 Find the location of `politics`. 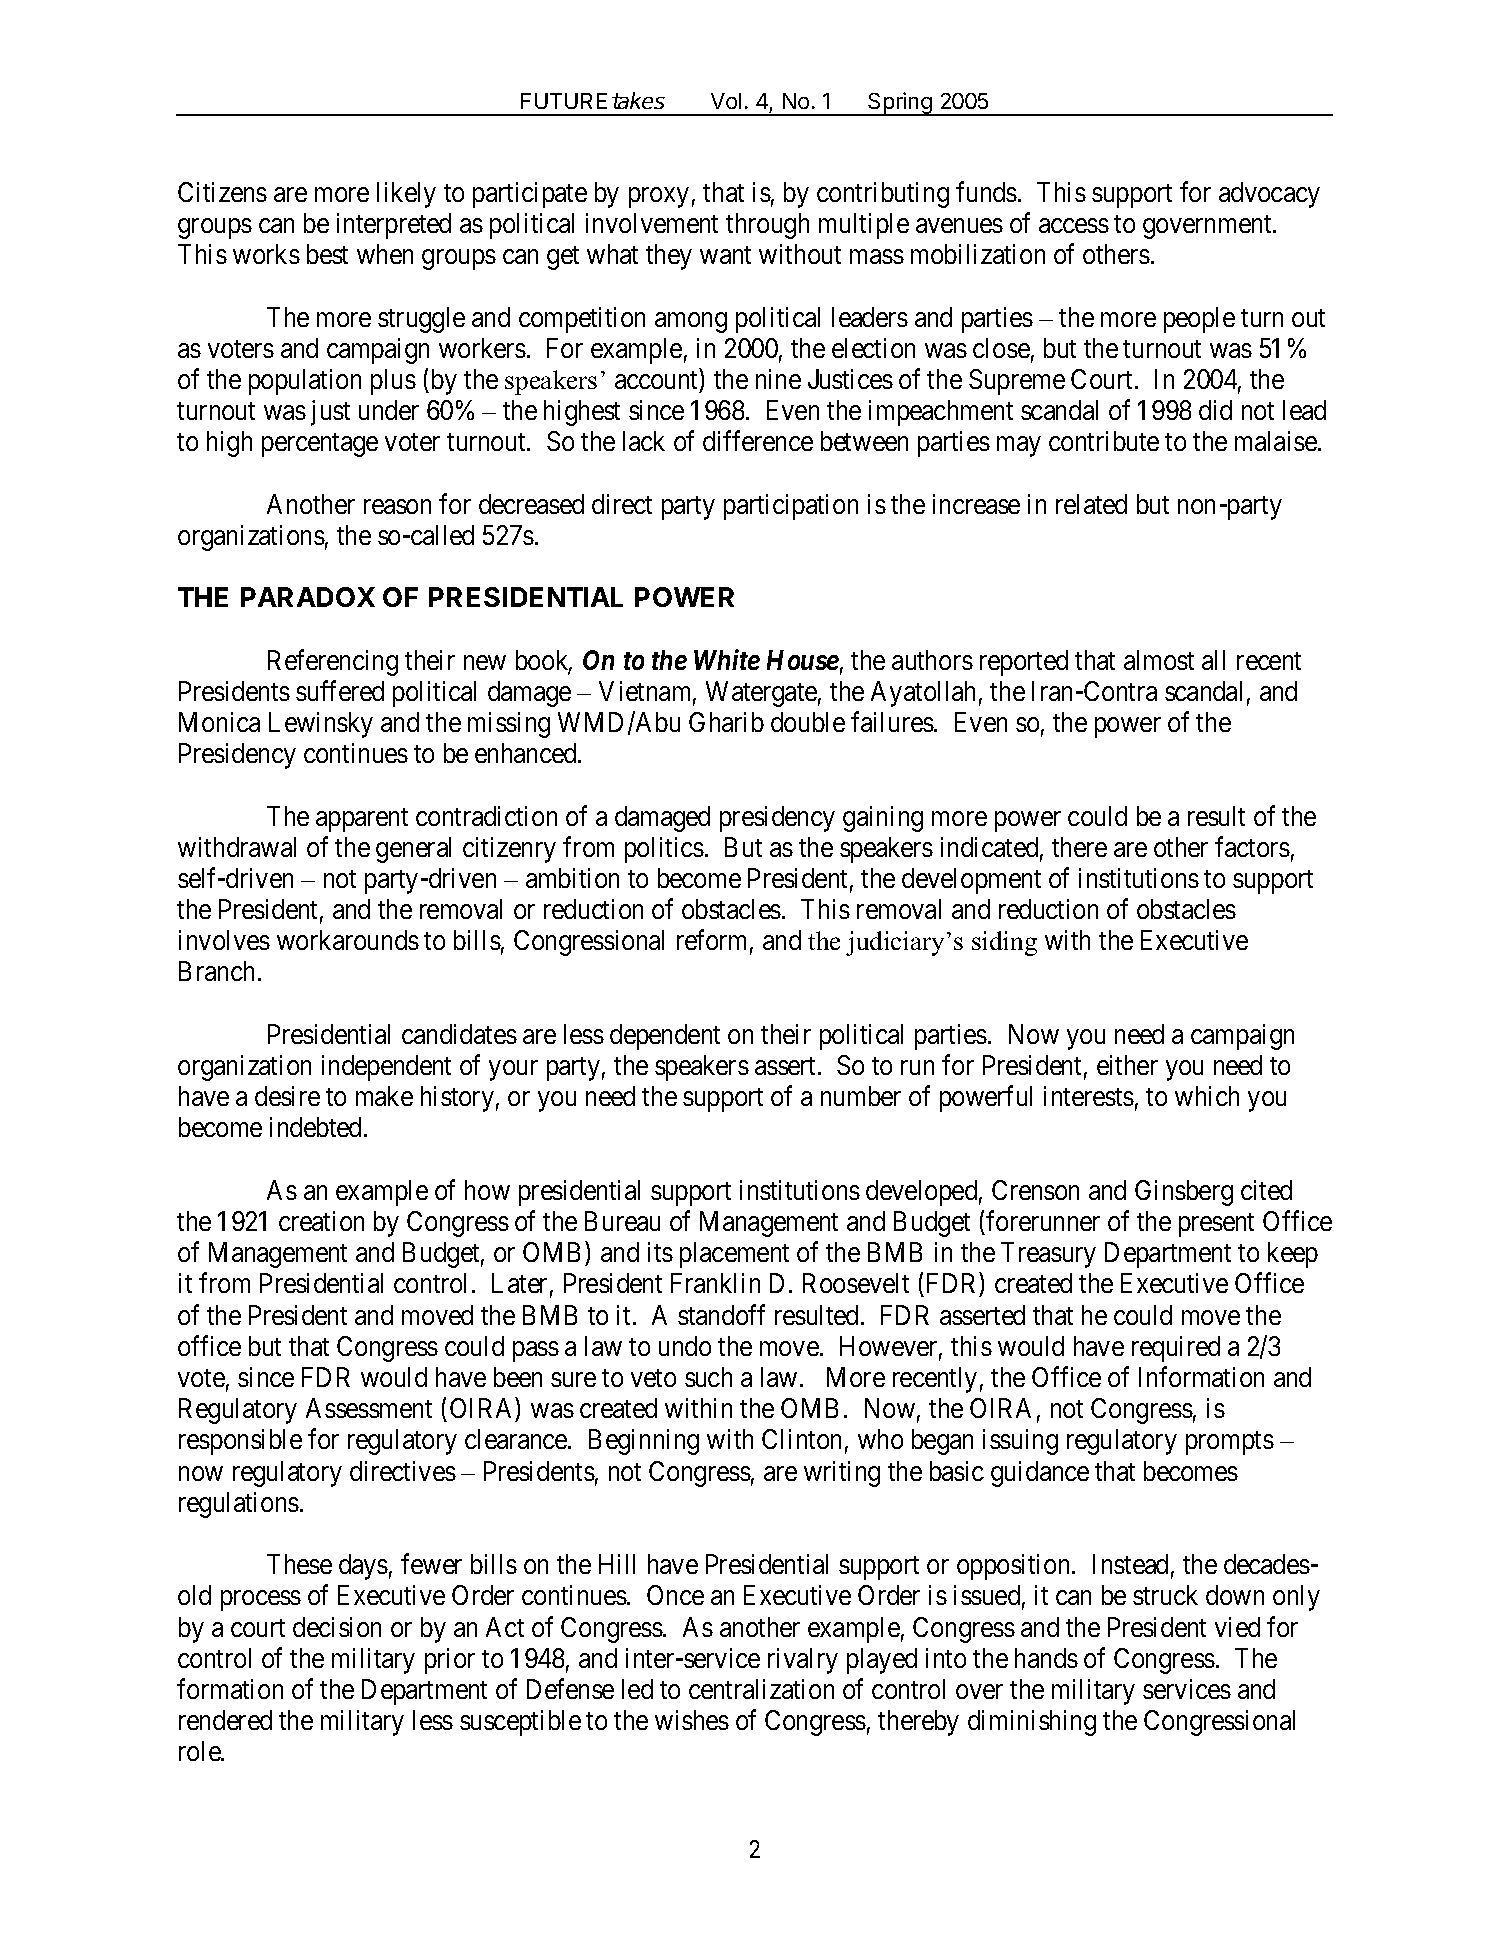

politics is located at coordinates (664, 850).
